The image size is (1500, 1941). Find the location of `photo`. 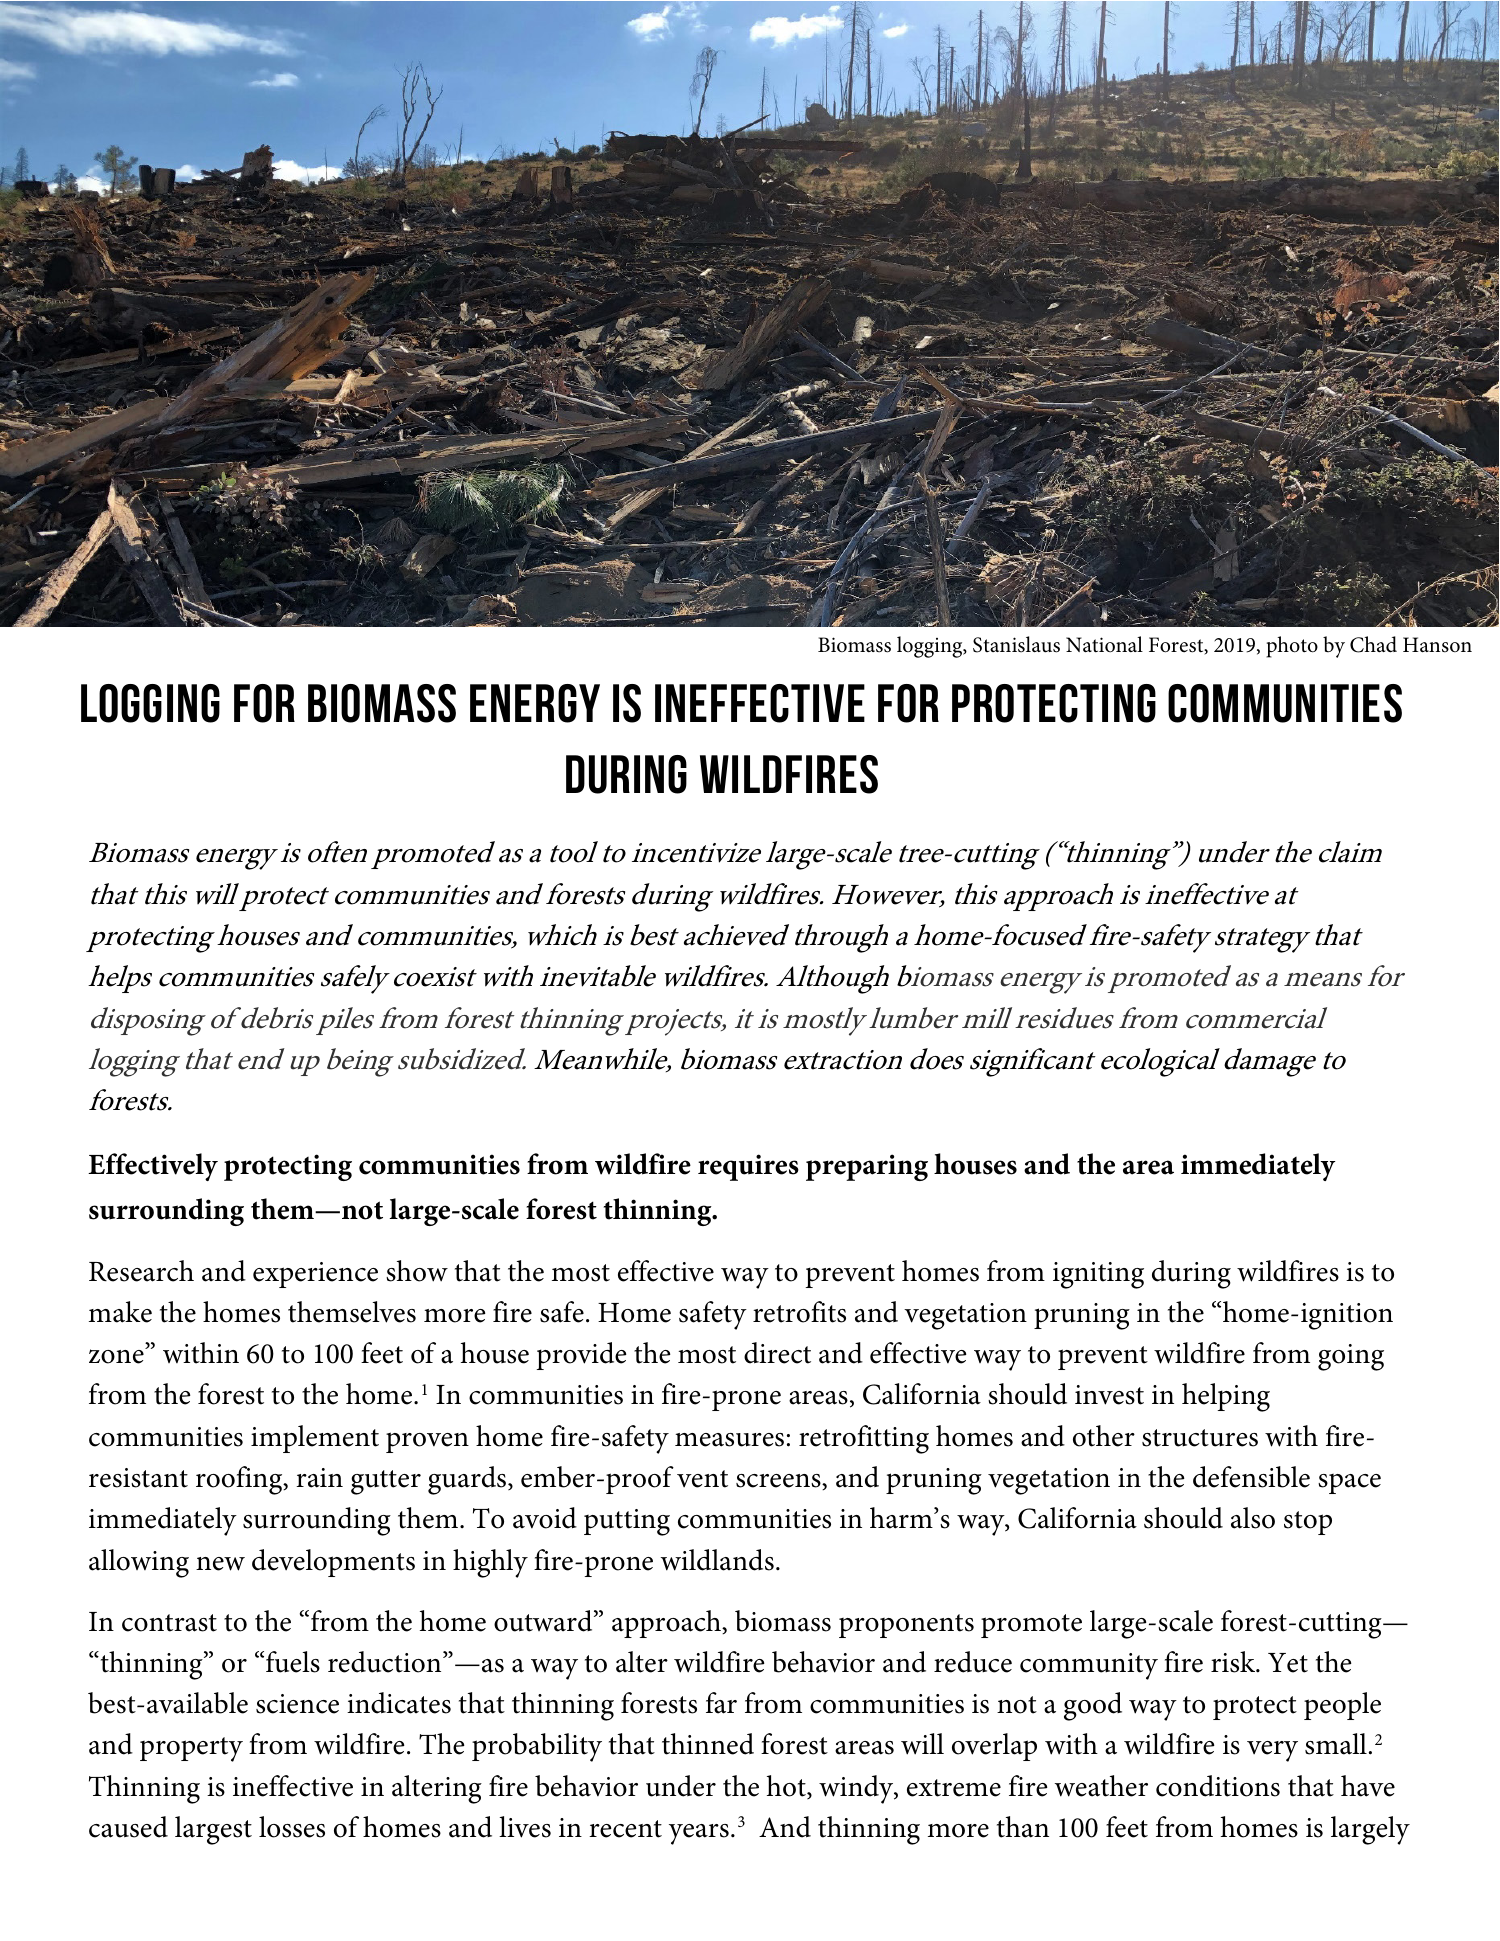

photo is located at coordinates (1292, 647).
